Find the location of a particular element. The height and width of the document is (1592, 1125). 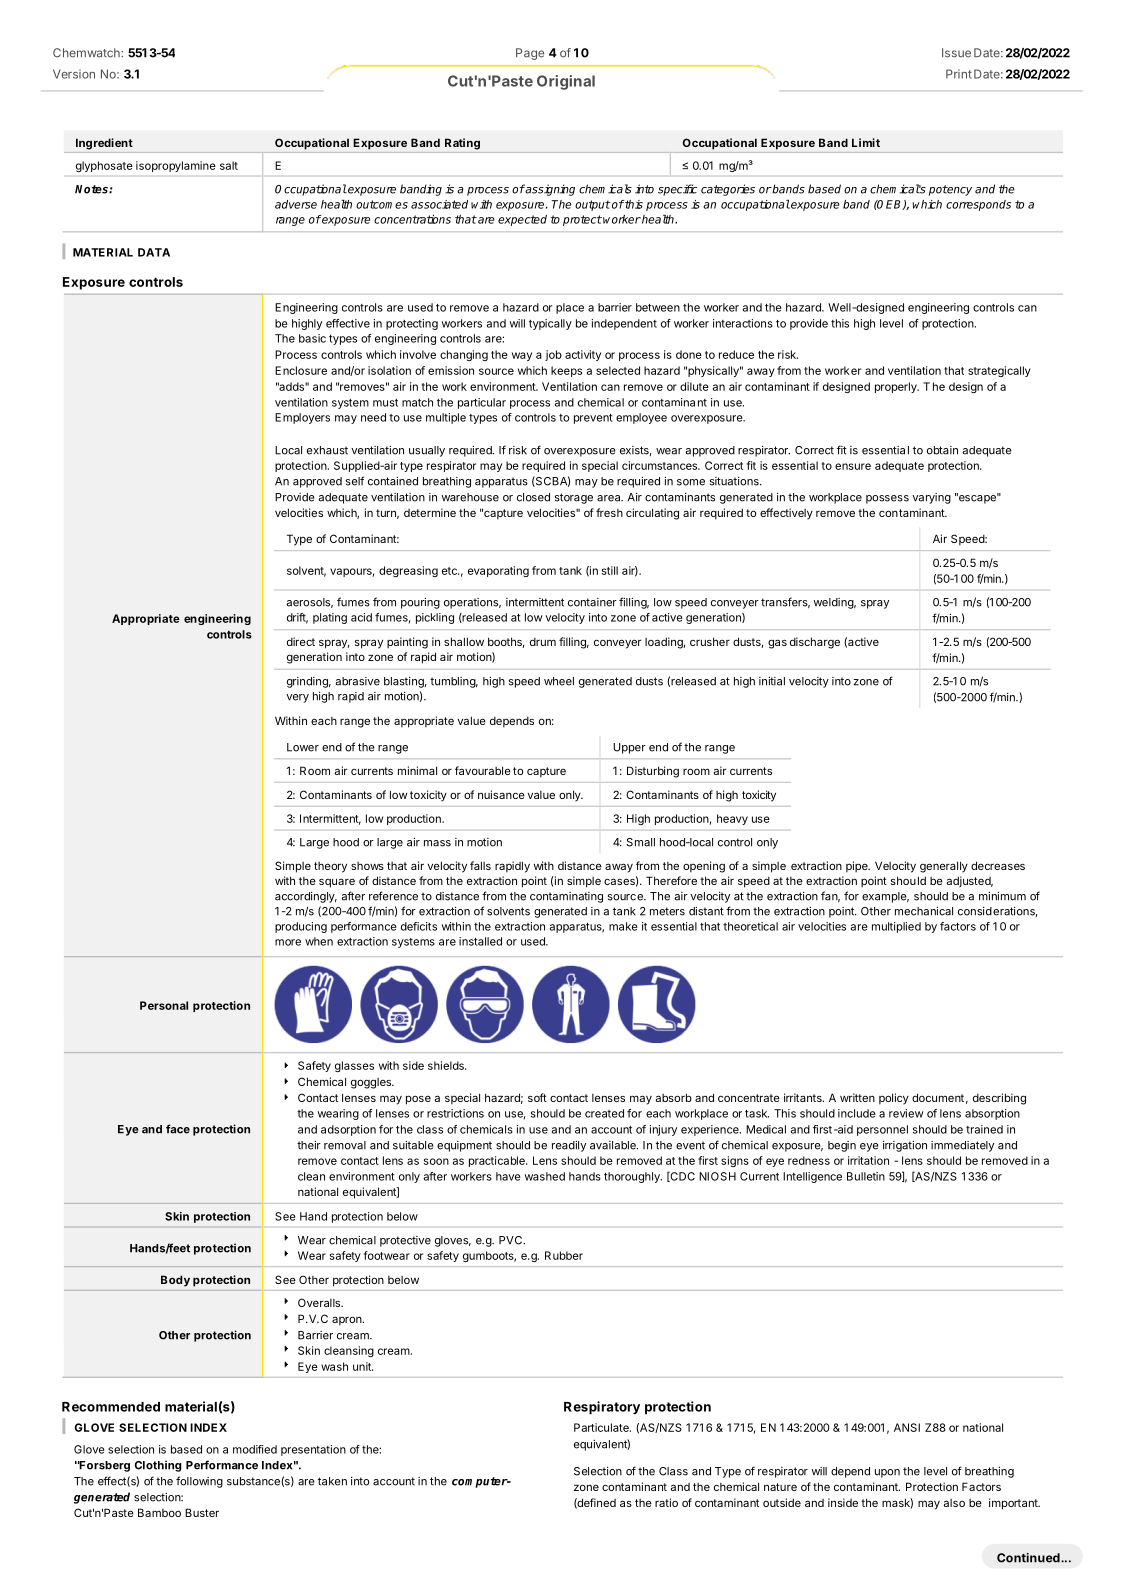

Enclosure is located at coordinates (301, 370).
